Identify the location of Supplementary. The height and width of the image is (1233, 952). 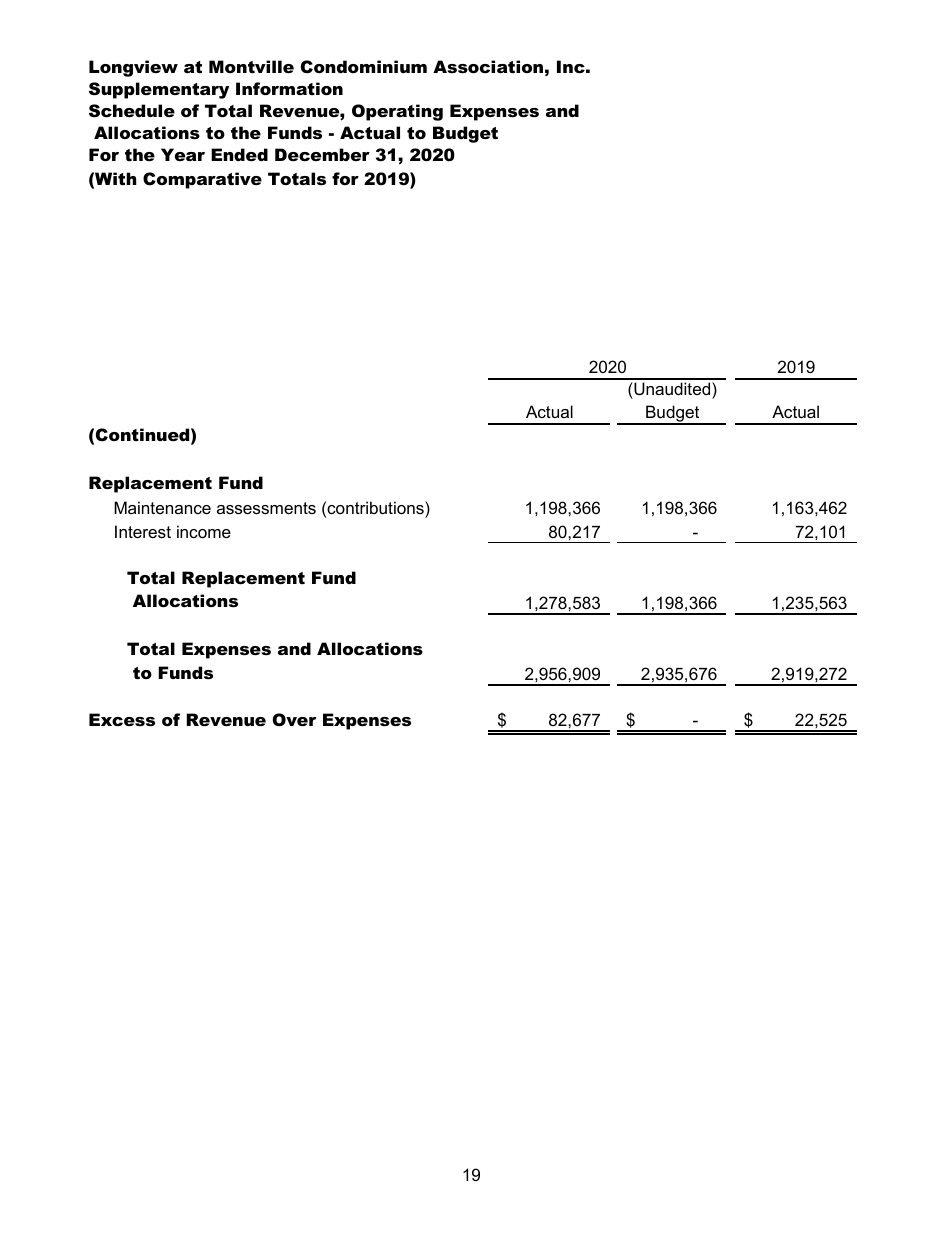
(159, 90).
